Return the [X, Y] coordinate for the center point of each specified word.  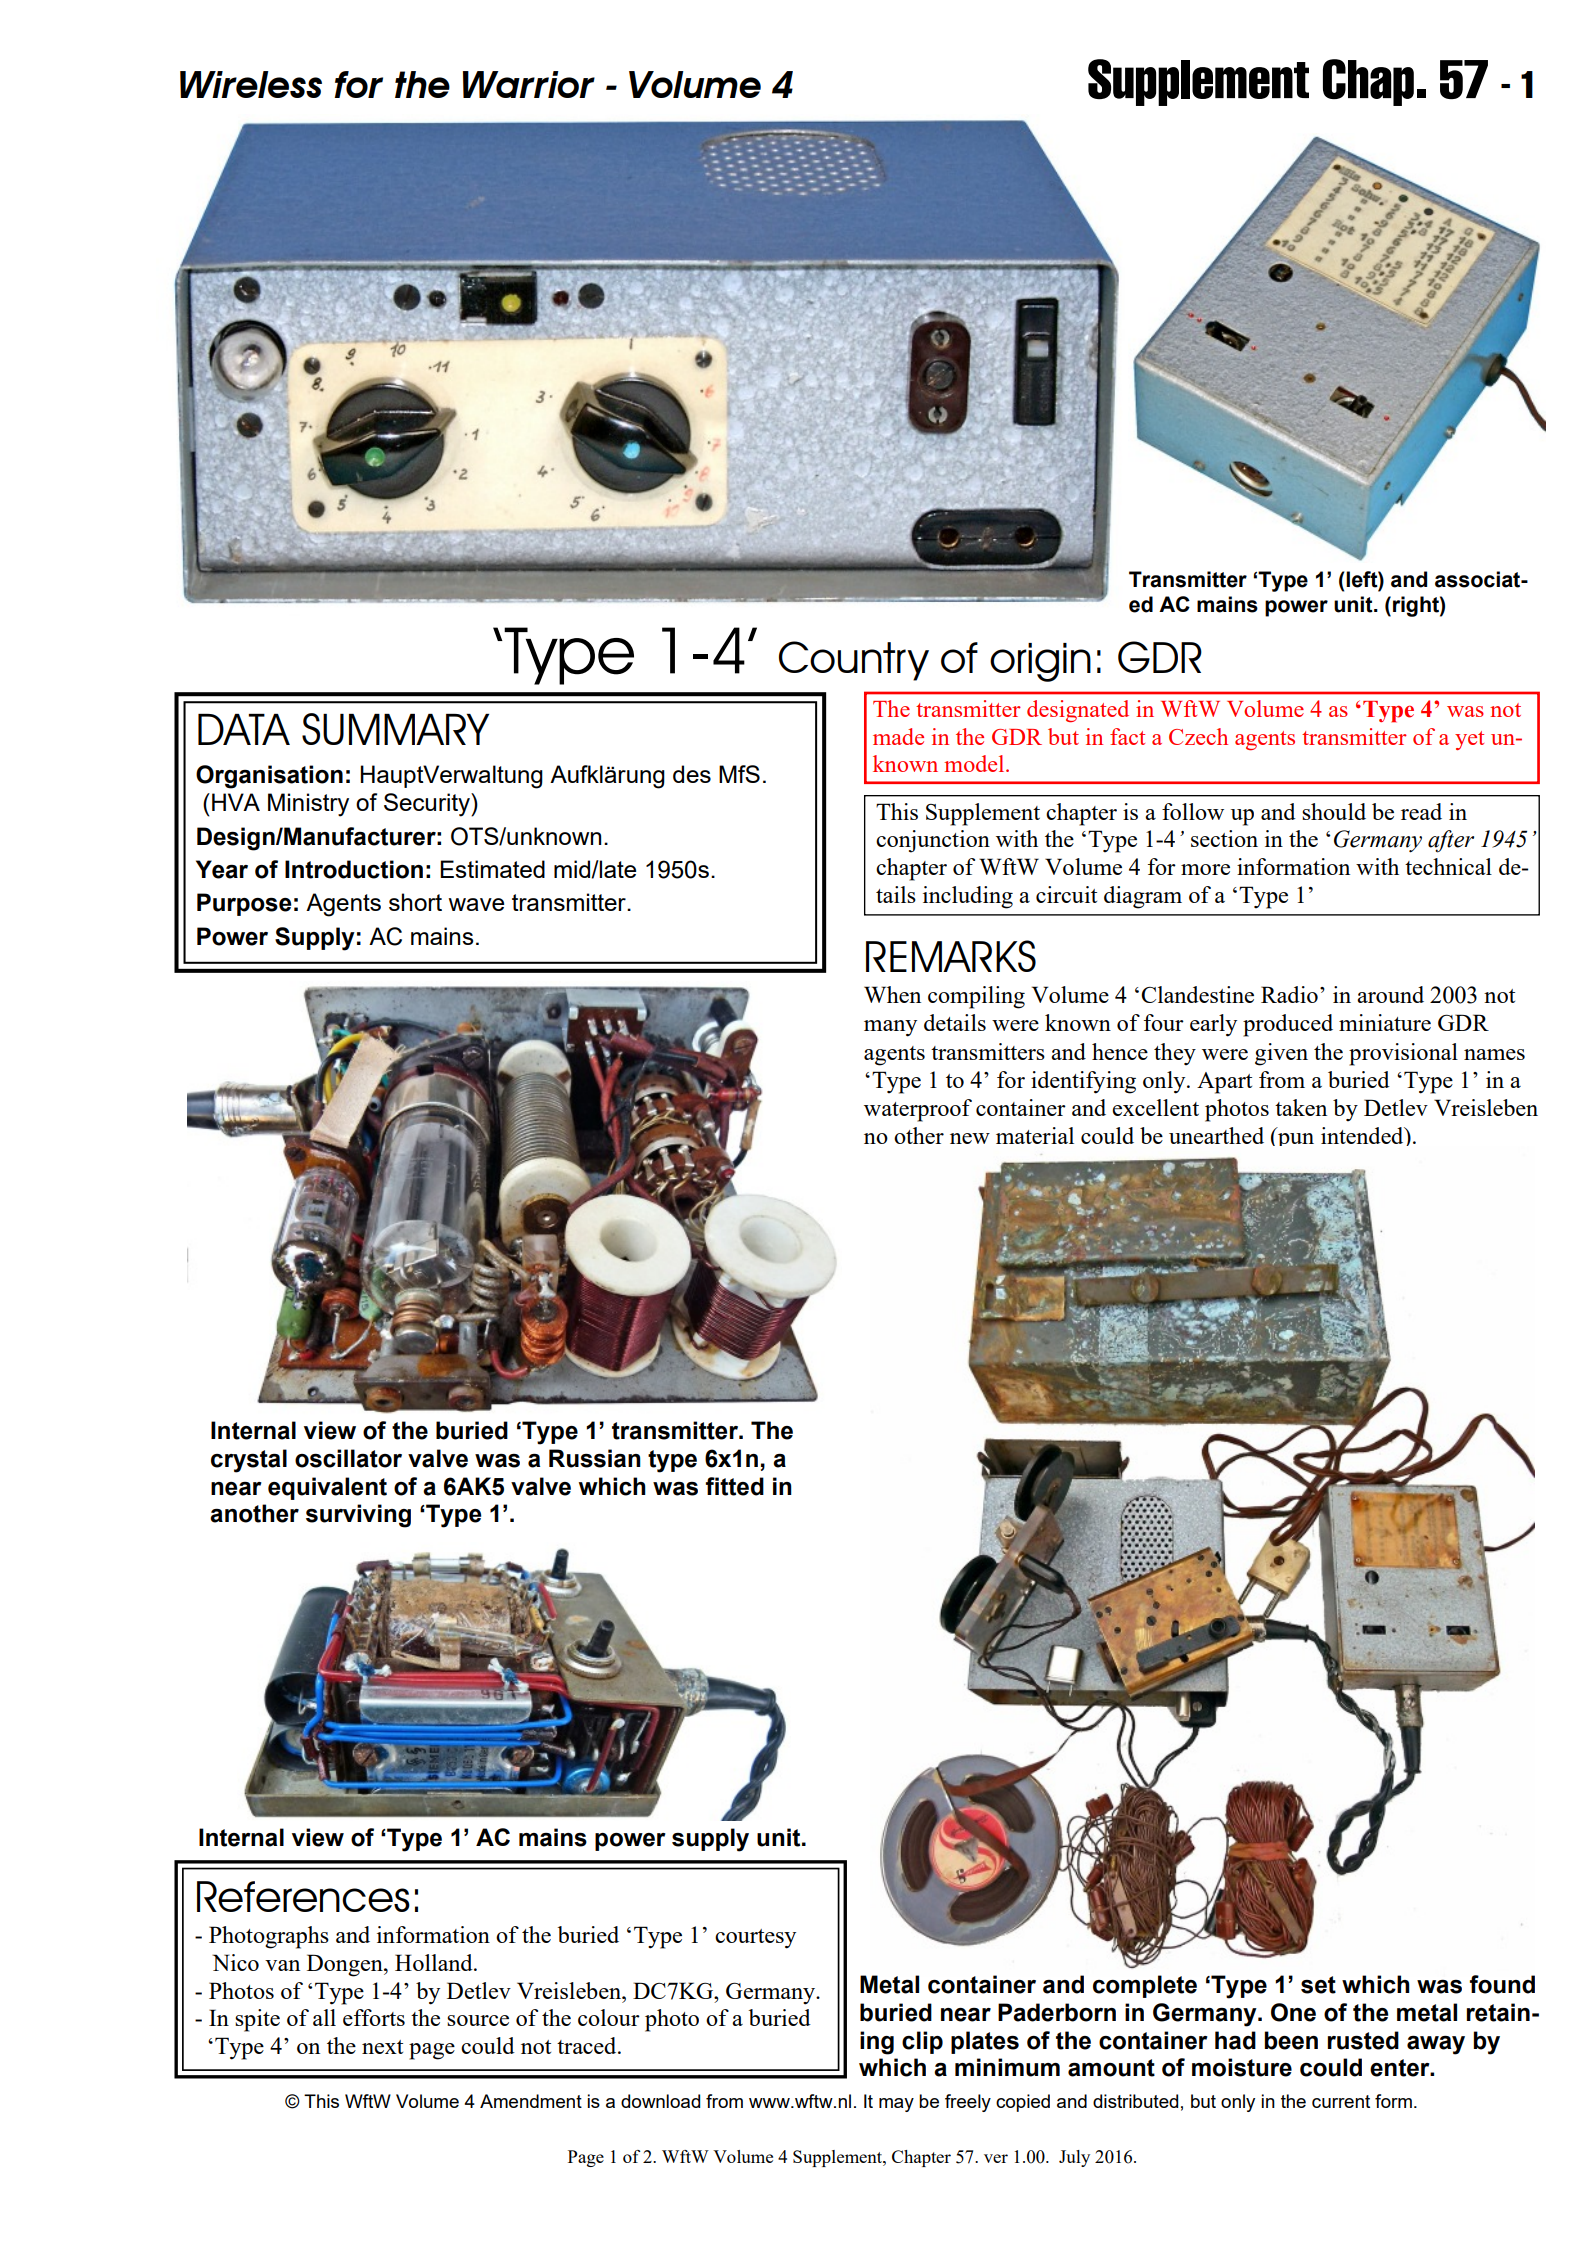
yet [1469, 740]
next [382, 2047]
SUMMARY [395, 729]
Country [854, 661]
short [415, 902]
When [892, 994]
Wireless [251, 84]
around [1390, 994]
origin [1040, 662]
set [1318, 1985]
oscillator [348, 1458]
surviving [358, 1516]
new [970, 1138]
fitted [735, 1486]
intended [1363, 1135]
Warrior [529, 84]
